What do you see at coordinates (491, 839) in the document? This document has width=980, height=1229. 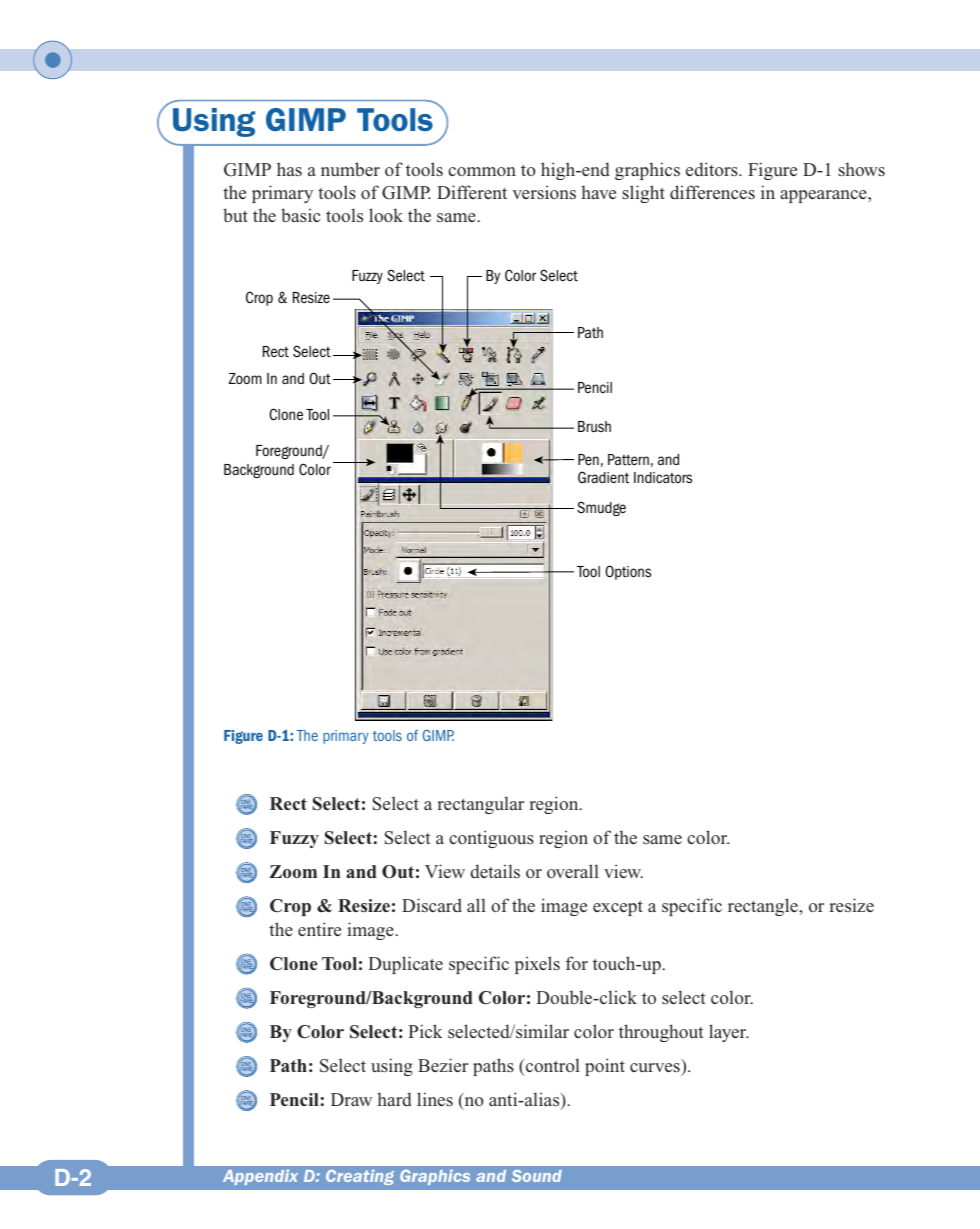 I see `contiguous` at bounding box center [491, 839].
